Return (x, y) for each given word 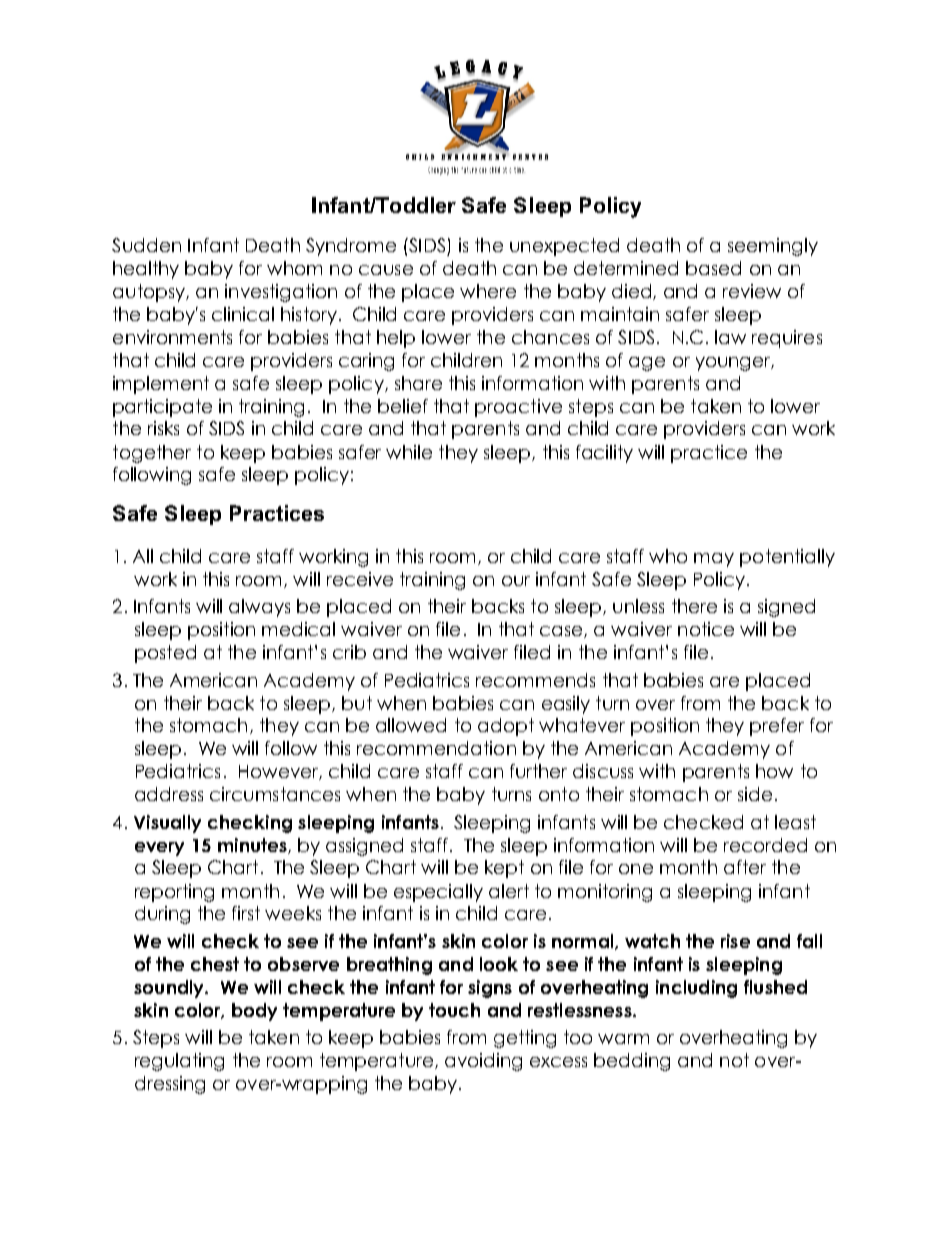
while (409, 452)
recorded (765, 845)
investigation (281, 293)
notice (706, 629)
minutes (253, 846)
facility (604, 454)
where (488, 291)
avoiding (483, 1062)
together (152, 454)
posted (165, 654)
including (696, 989)
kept (504, 869)
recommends (535, 680)
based (713, 268)
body (254, 1012)
